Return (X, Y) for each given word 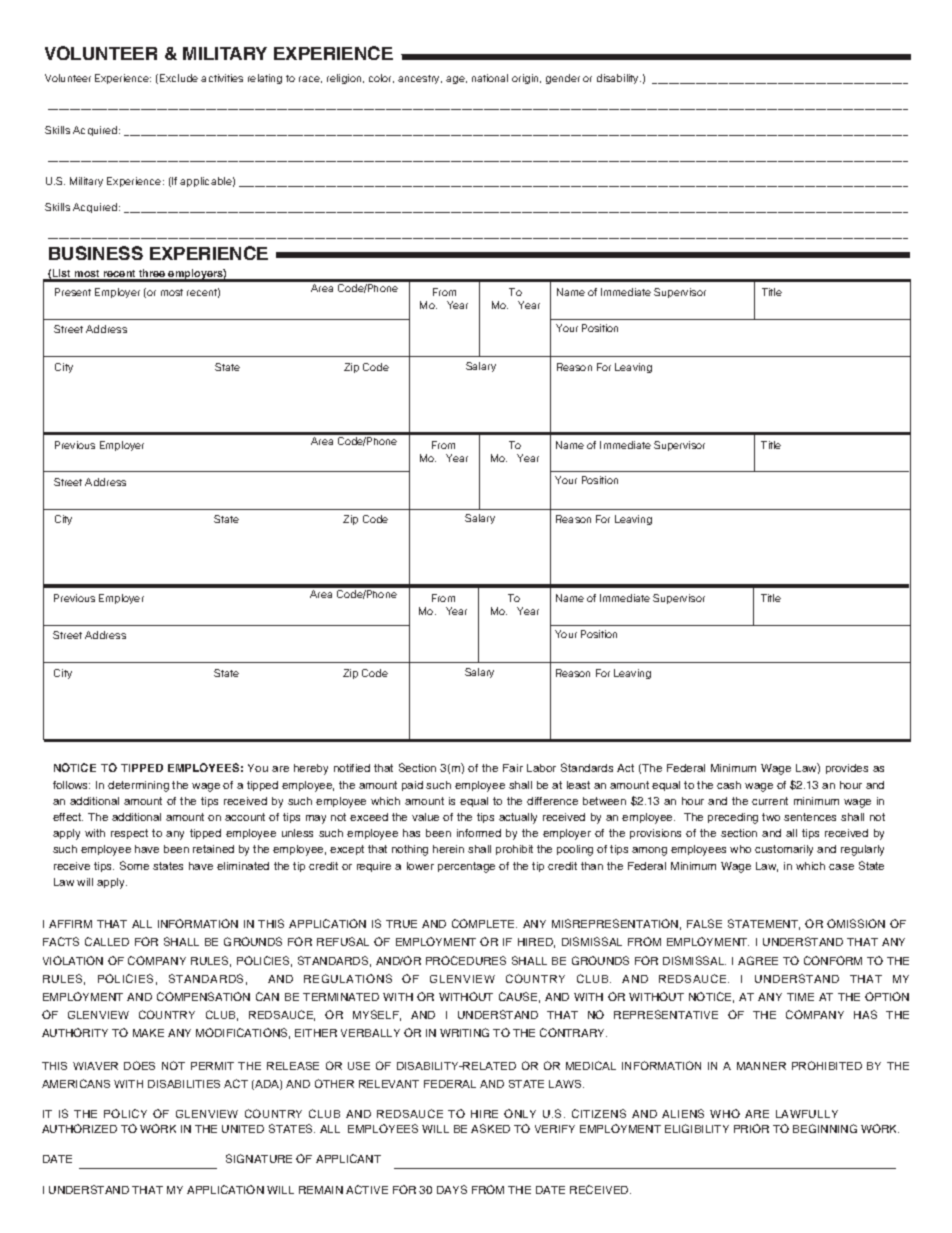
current (770, 801)
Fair (513, 768)
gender (563, 79)
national (490, 78)
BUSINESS (96, 253)
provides (847, 769)
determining (138, 786)
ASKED (490, 1128)
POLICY (125, 1113)
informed (479, 833)
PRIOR (751, 1128)
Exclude (179, 78)
